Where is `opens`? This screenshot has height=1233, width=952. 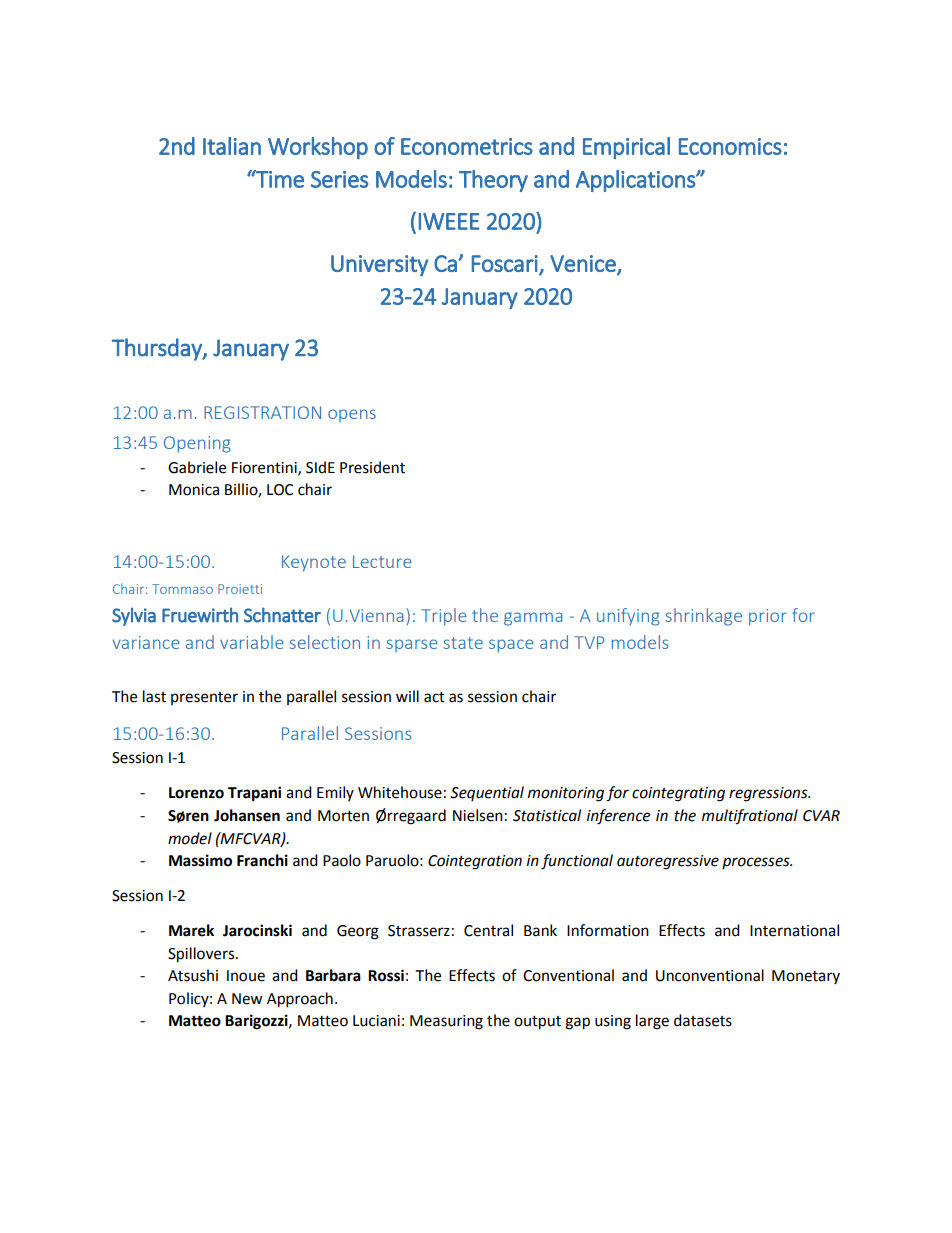 opens is located at coordinates (352, 415).
